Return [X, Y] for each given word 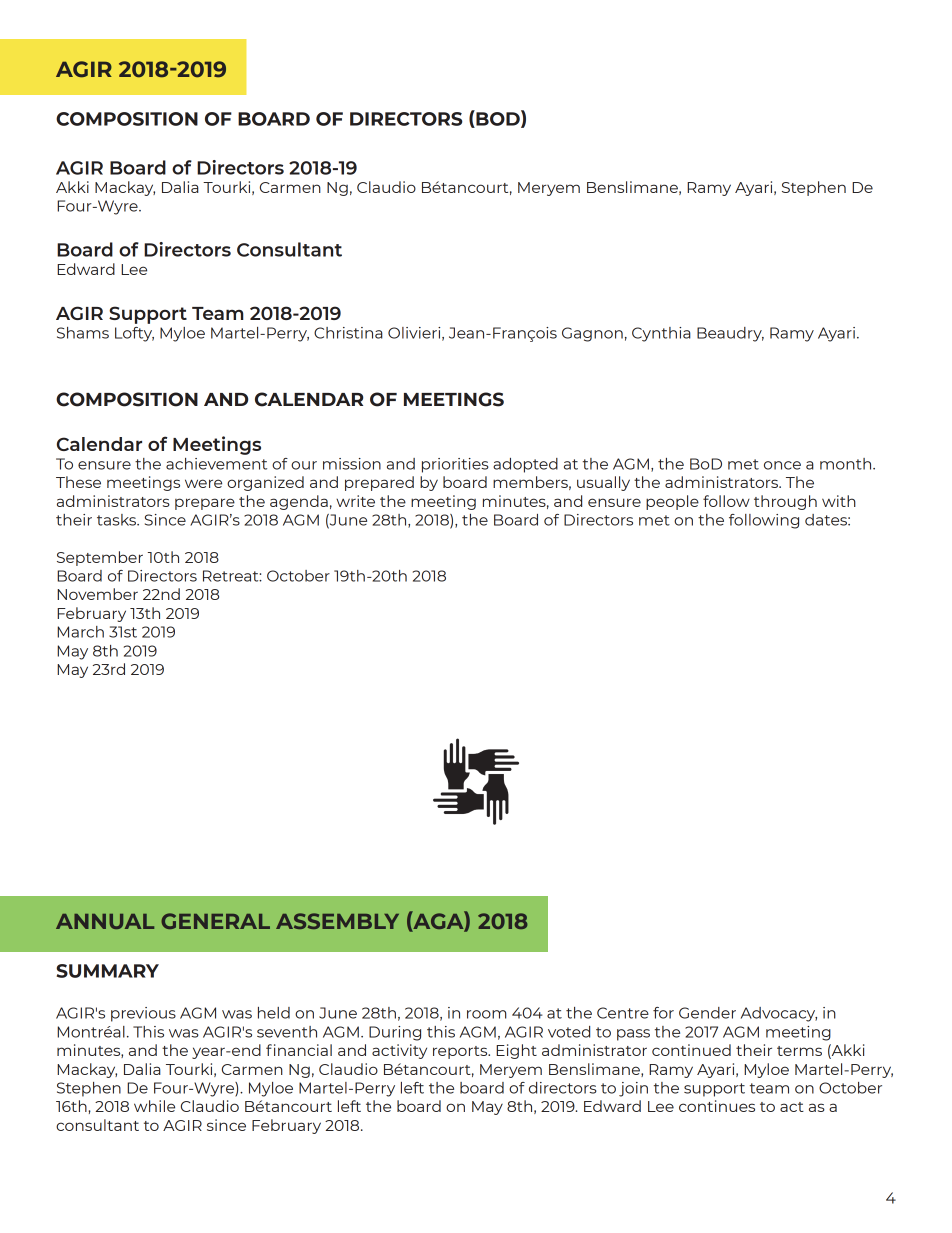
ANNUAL [105, 921]
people [672, 502]
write [355, 501]
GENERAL [215, 921]
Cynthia [661, 334]
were [203, 483]
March [80, 632]
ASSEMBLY [337, 921]
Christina [348, 333]
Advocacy [779, 1014]
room [487, 1014]
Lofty [134, 334]
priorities [455, 465]
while [154, 1106]
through [785, 502]
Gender [707, 1013]
